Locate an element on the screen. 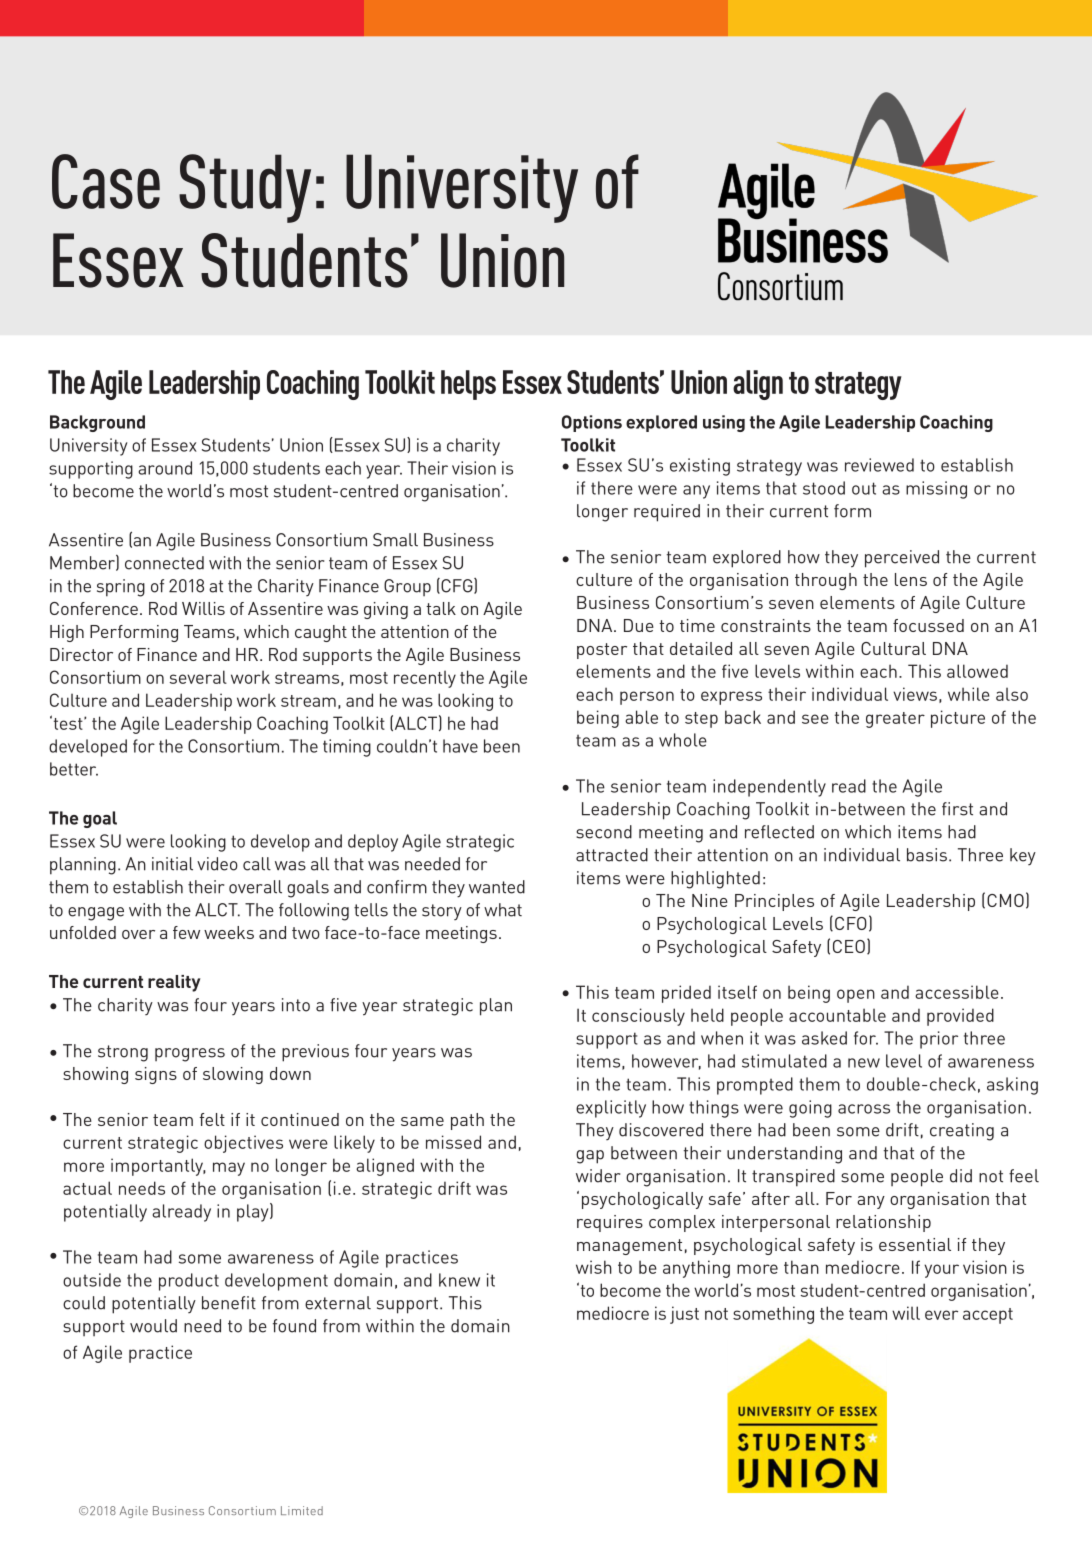  helps is located at coordinates (468, 385).
